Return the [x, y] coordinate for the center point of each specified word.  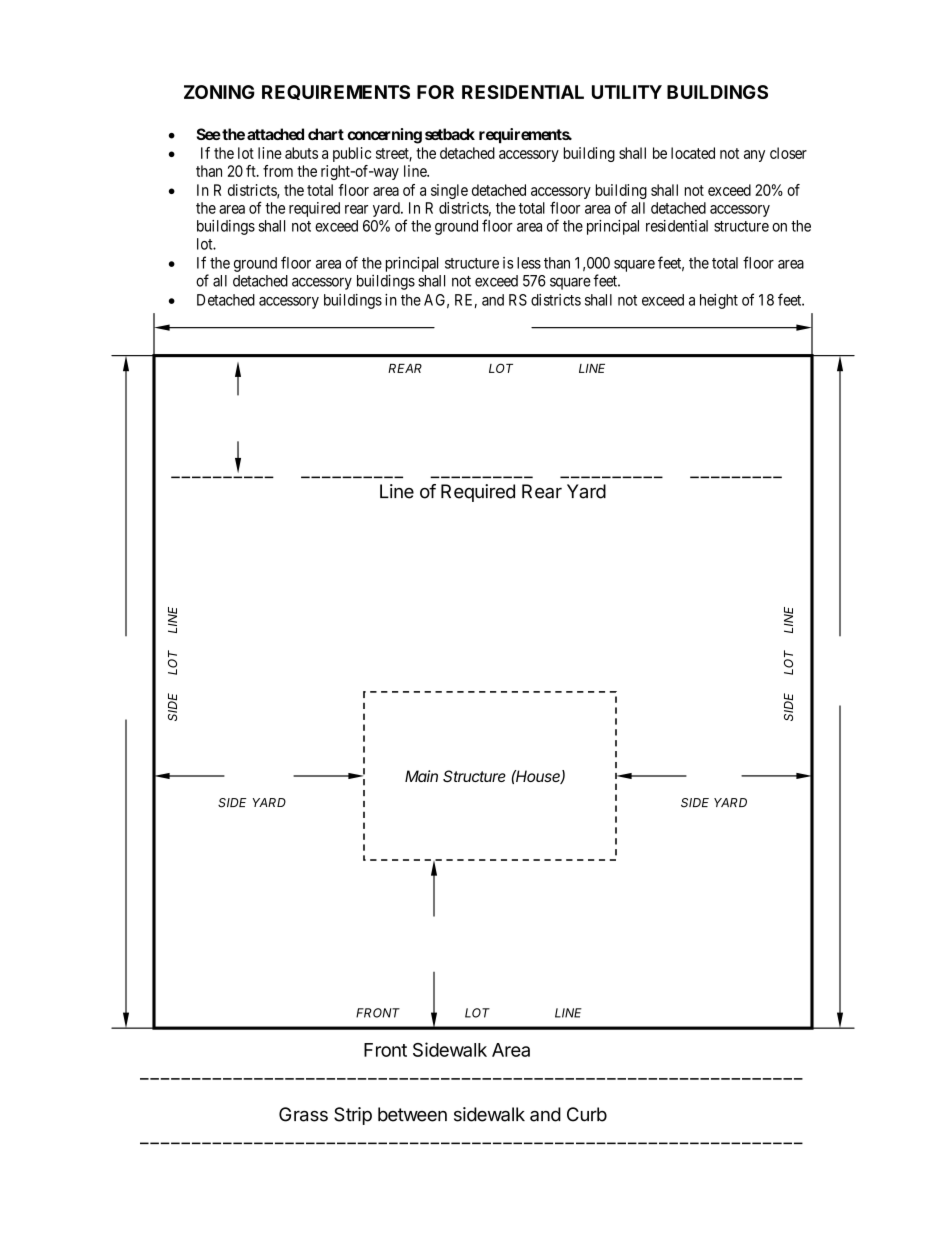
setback [450, 134]
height [719, 301]
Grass [303, 1114]
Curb [587, 1114]
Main [421, 776]
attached [275, 134]
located [693, 153]
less [529, 263]
